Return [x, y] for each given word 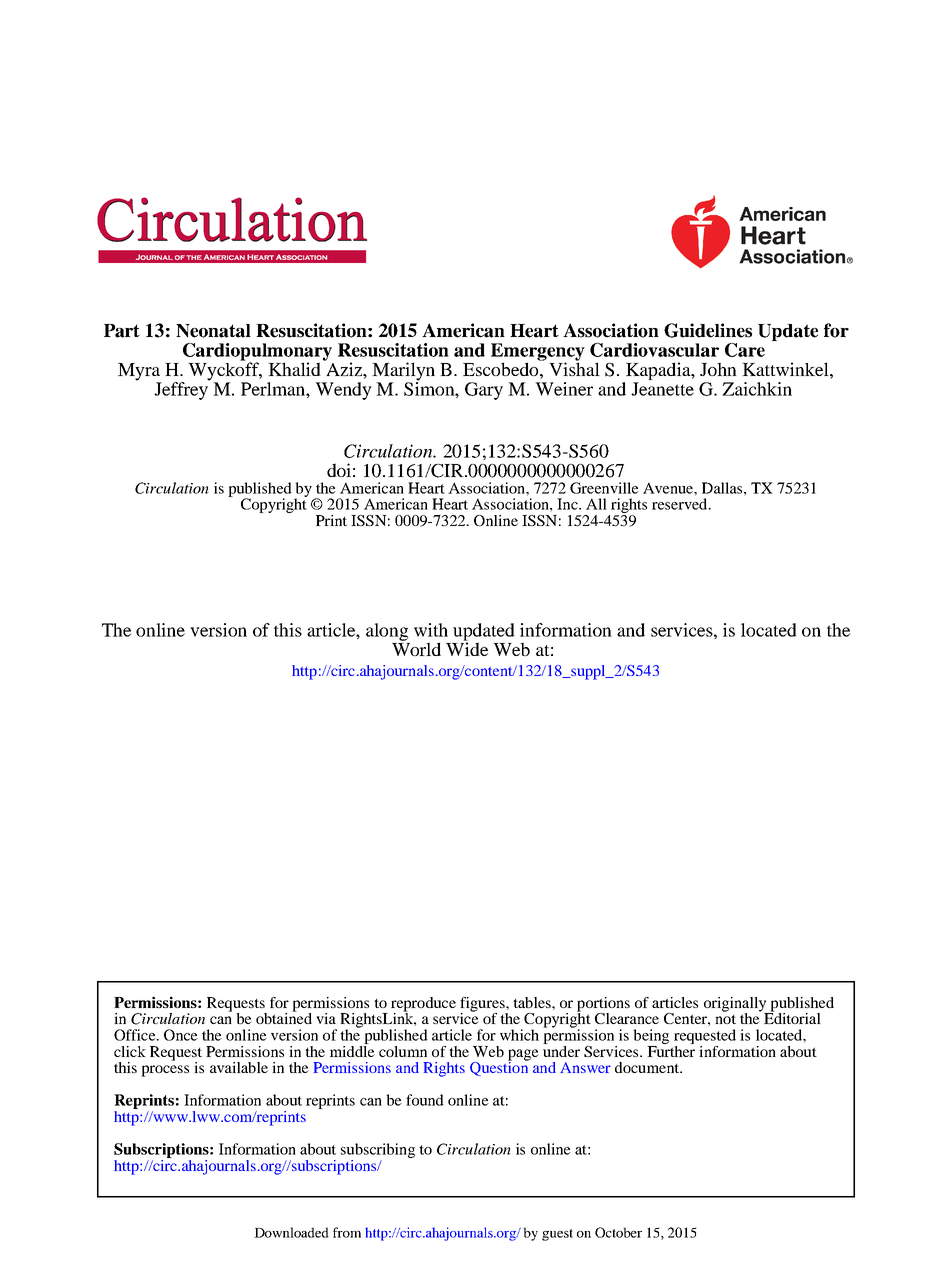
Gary [484, 391]
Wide [467, 648]
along [387, 632]
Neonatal [213, 331]
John [718, 369]
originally [736, 1005]
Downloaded [291, 1232]
